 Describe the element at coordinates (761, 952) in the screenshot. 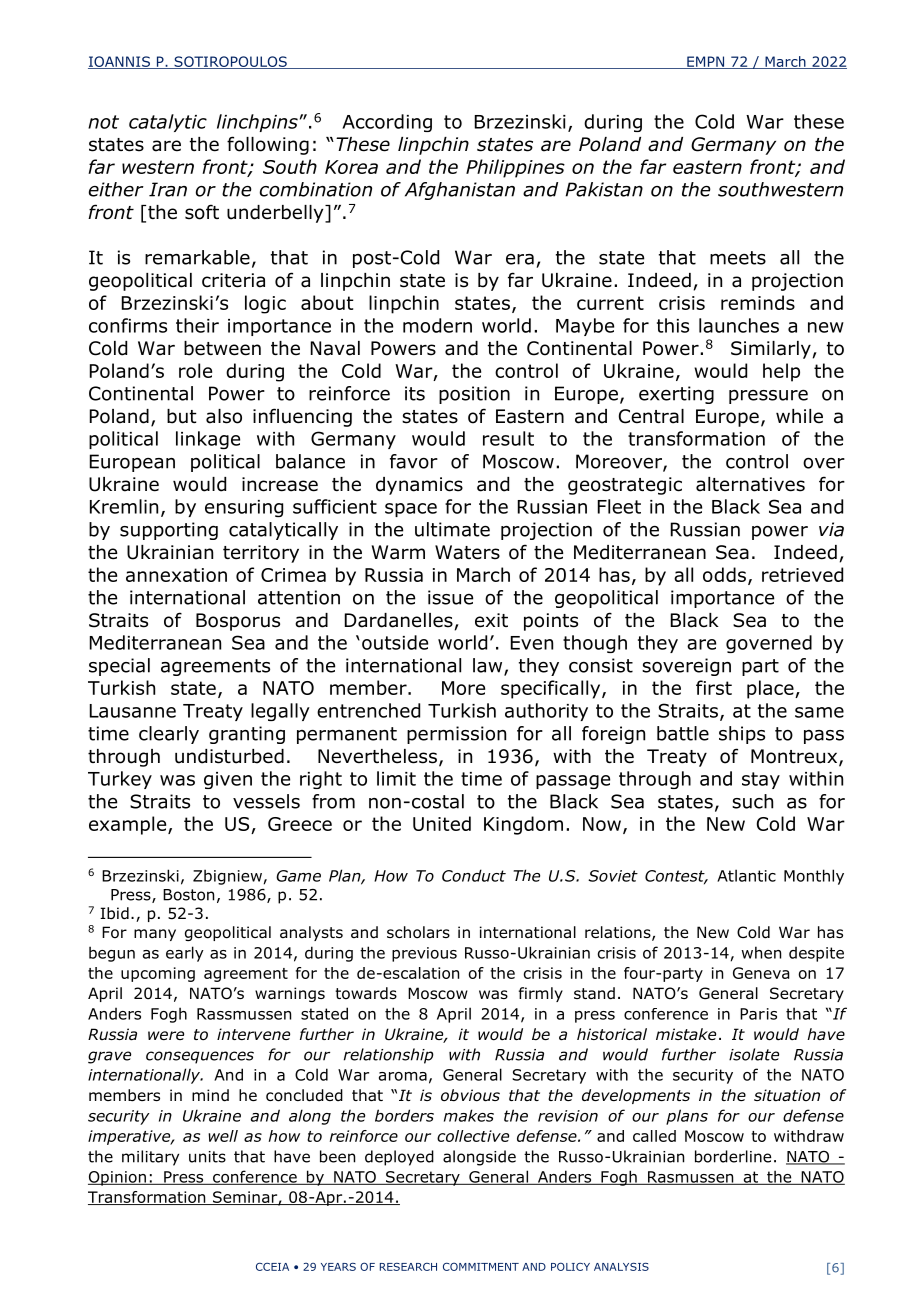

I see `when` at that location.
